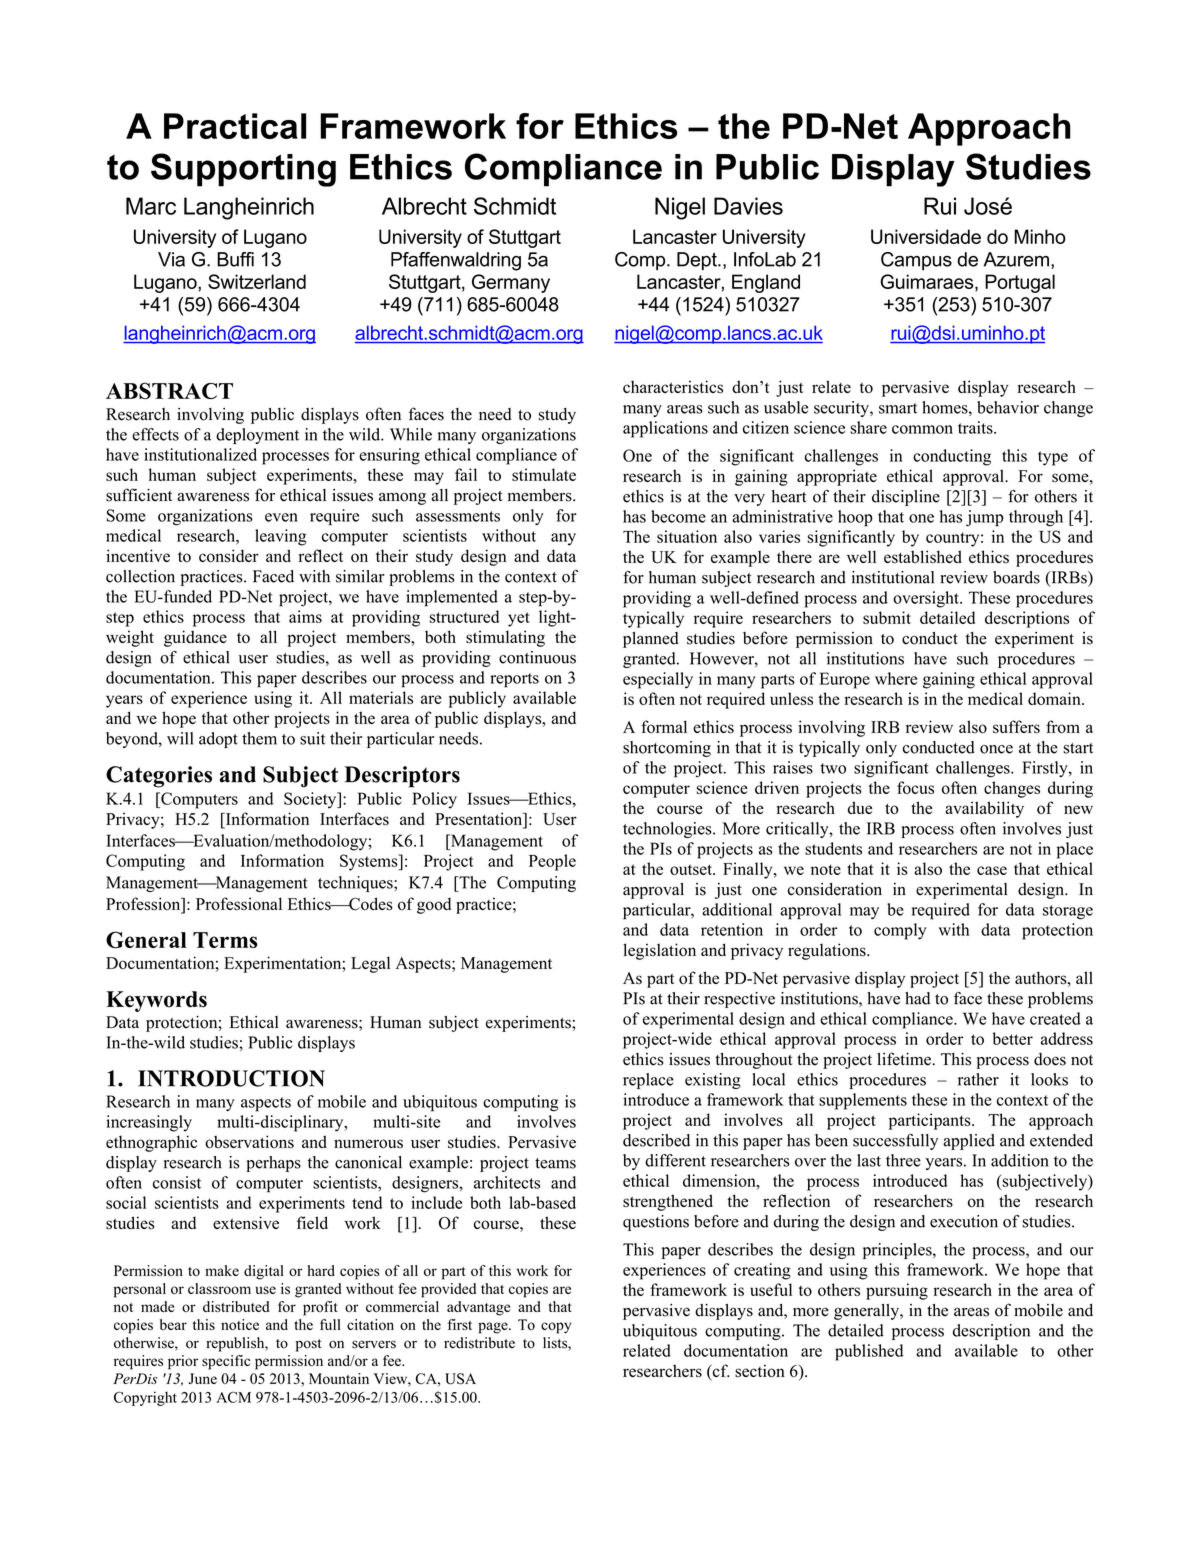 The height and width of the document is (1551, 1199). I want to click on leaving, so click(281, 537).
